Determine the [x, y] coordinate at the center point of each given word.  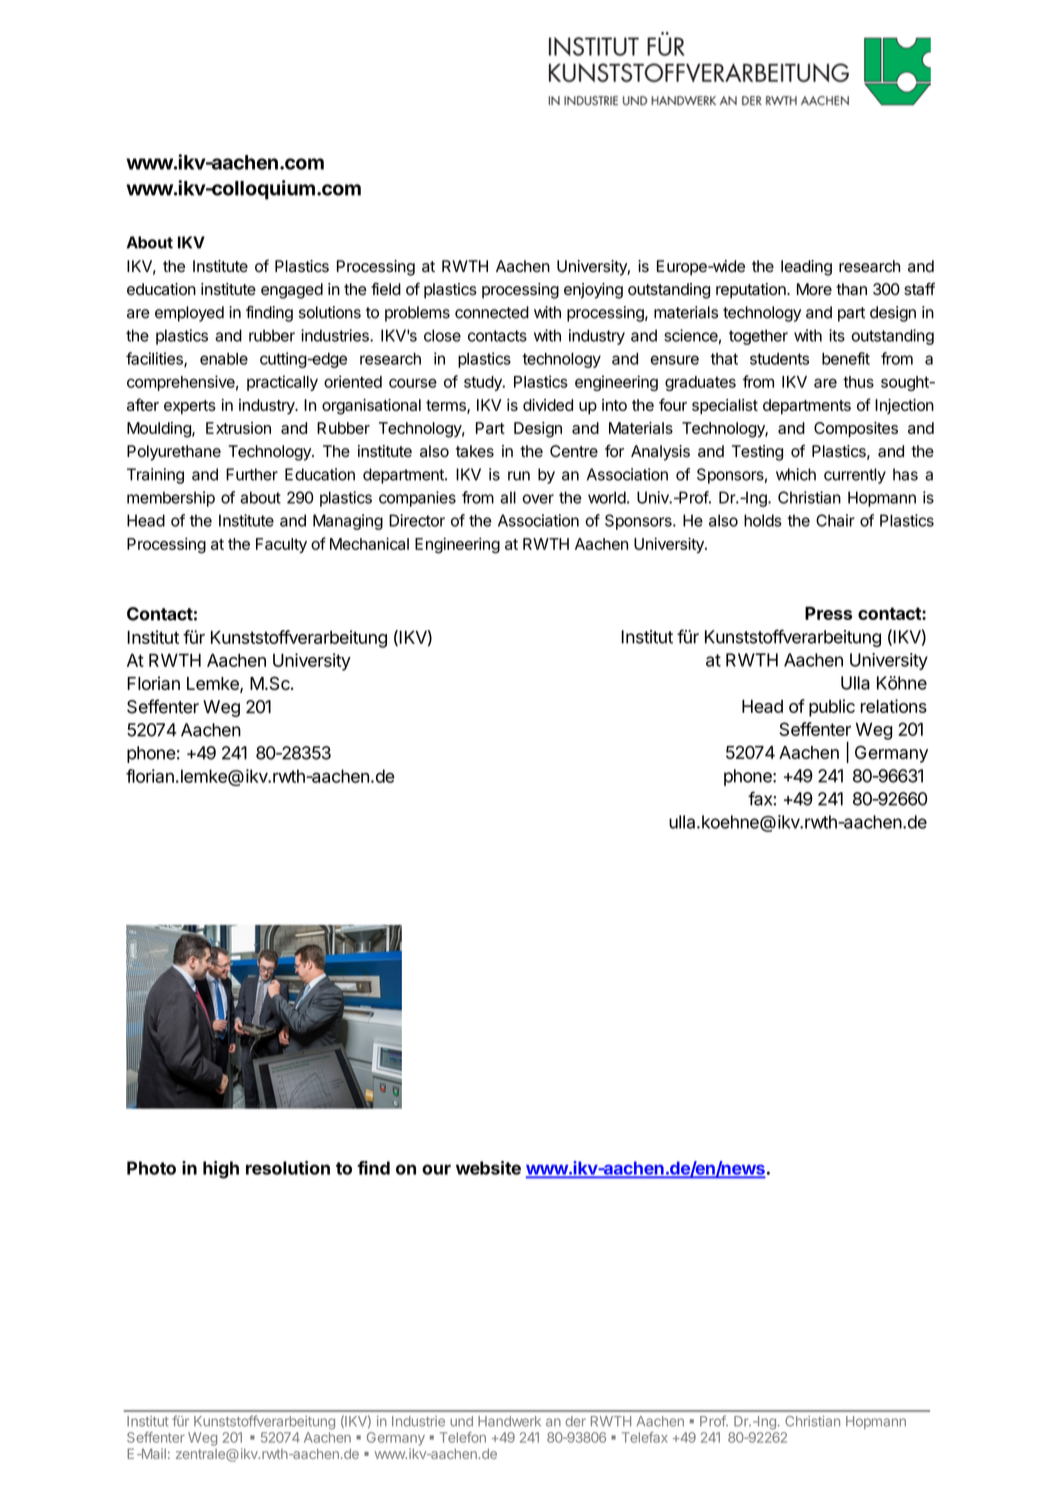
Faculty [281, 545]
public [832, 708]
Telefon [463, 1437]
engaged [292, 291]
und [461, 1421]
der [575, 1421]
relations [894, 706]
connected [492, 312]
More [814, 289]
